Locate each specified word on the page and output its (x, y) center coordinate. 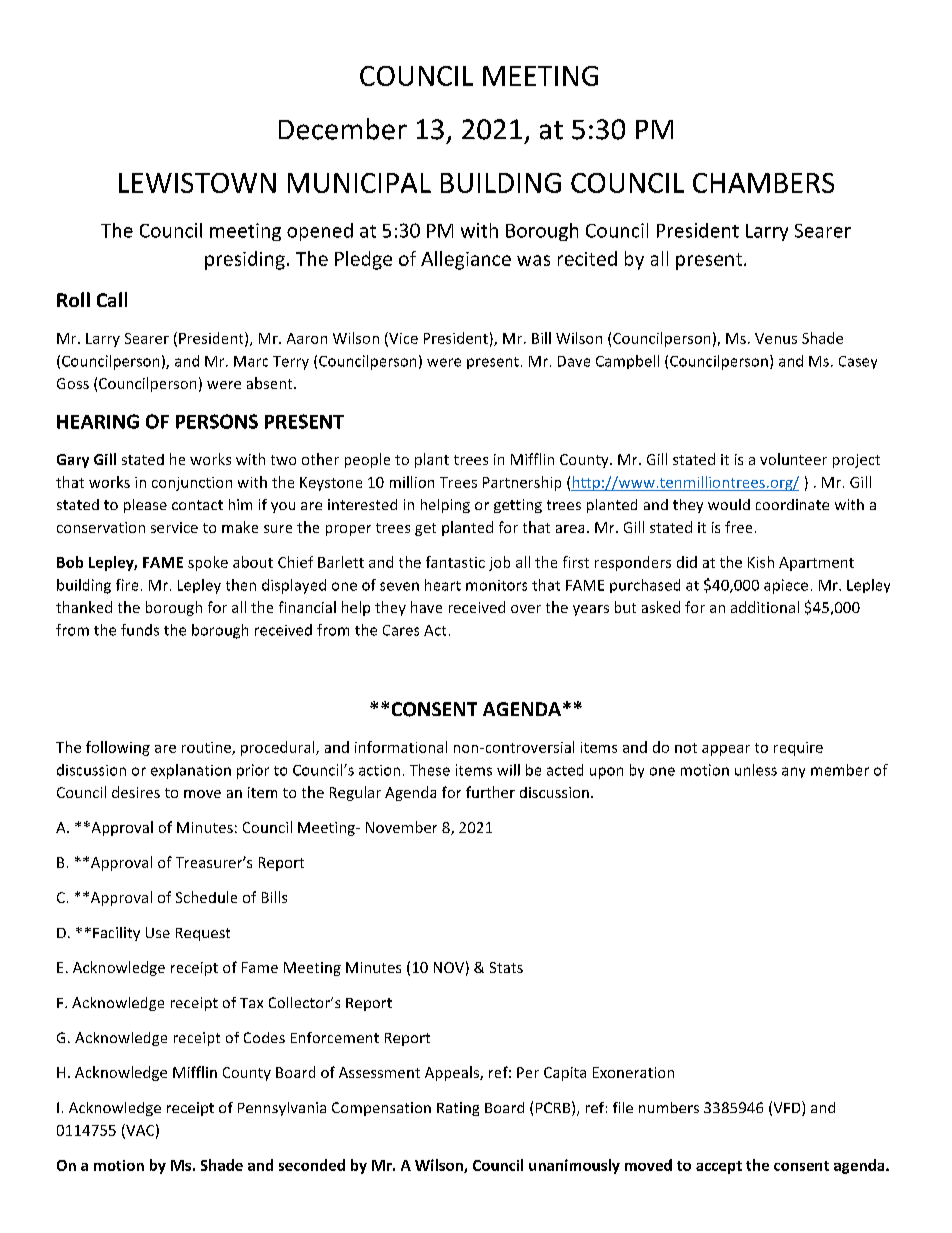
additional (765, 607)
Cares (401, 630)
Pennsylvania (282, 1109)
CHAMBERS (763, 183)
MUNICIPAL (359, 183)
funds (140, 630)
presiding (245, 260)
